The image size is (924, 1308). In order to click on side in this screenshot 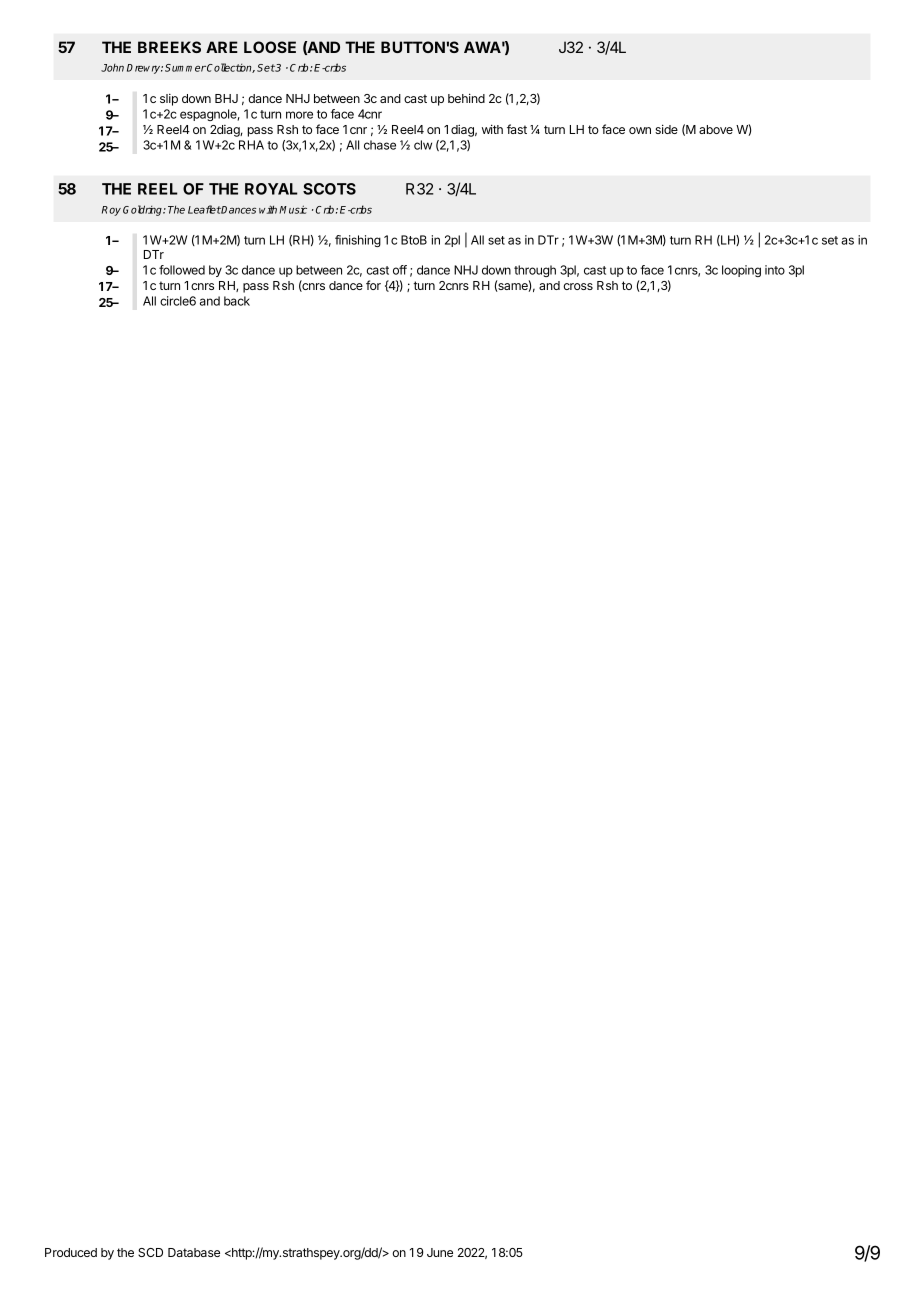, I will do `click(666, 129)`.
